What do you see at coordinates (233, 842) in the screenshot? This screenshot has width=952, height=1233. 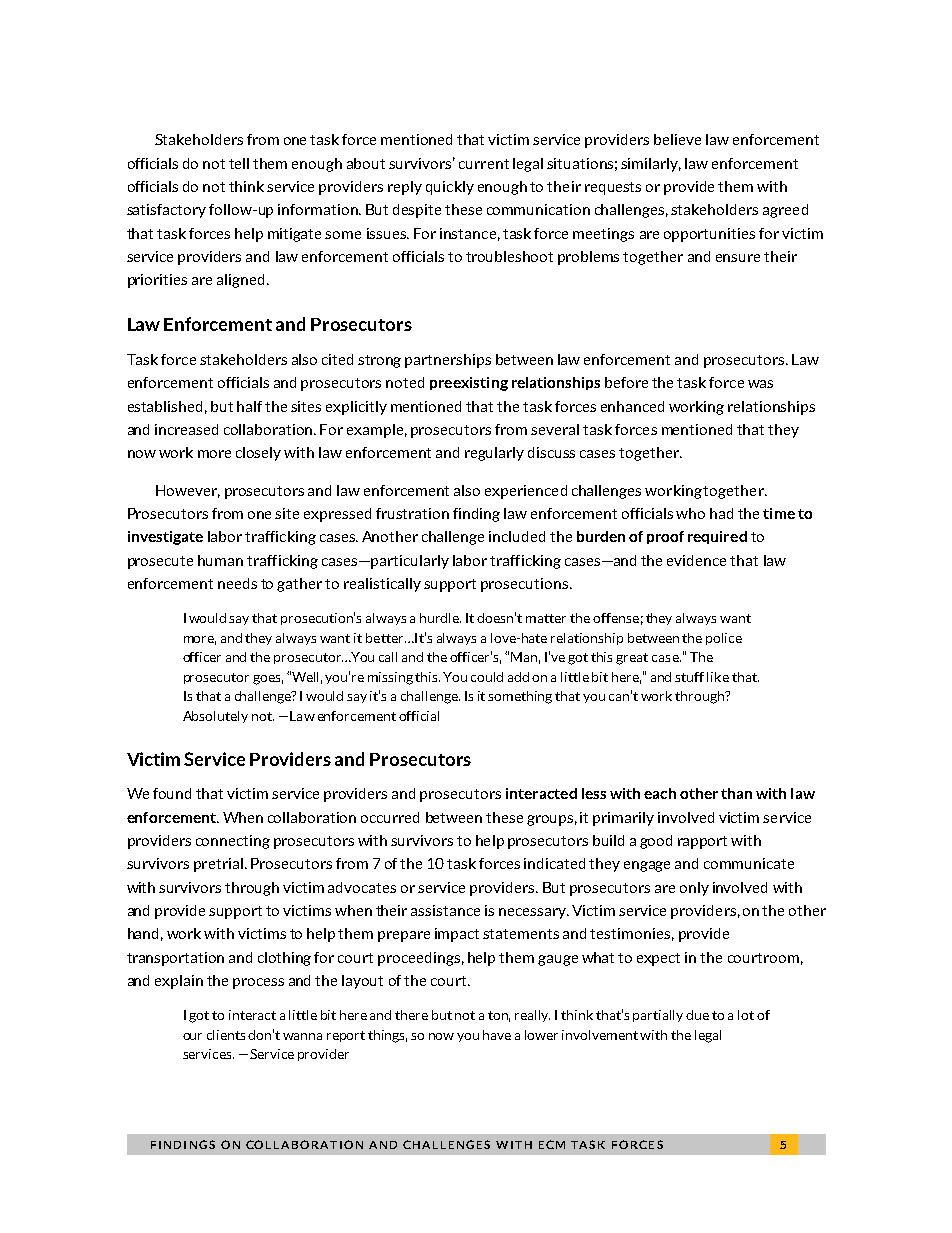 I see `connecting` at bounding box center [233, 842].
